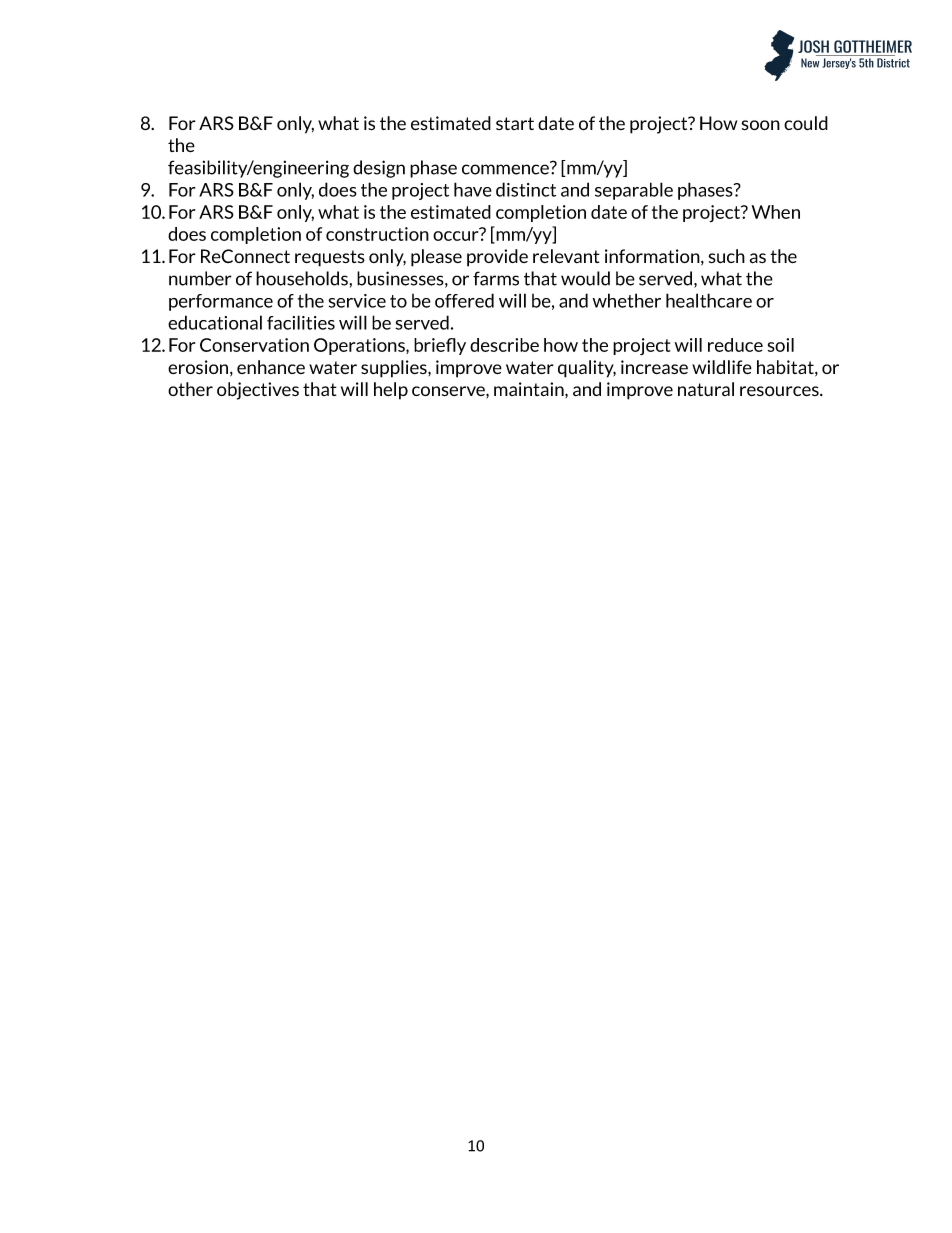 The width and height of the screenshot is (952, 1233). I want to click on provide, so click(497, 258).
